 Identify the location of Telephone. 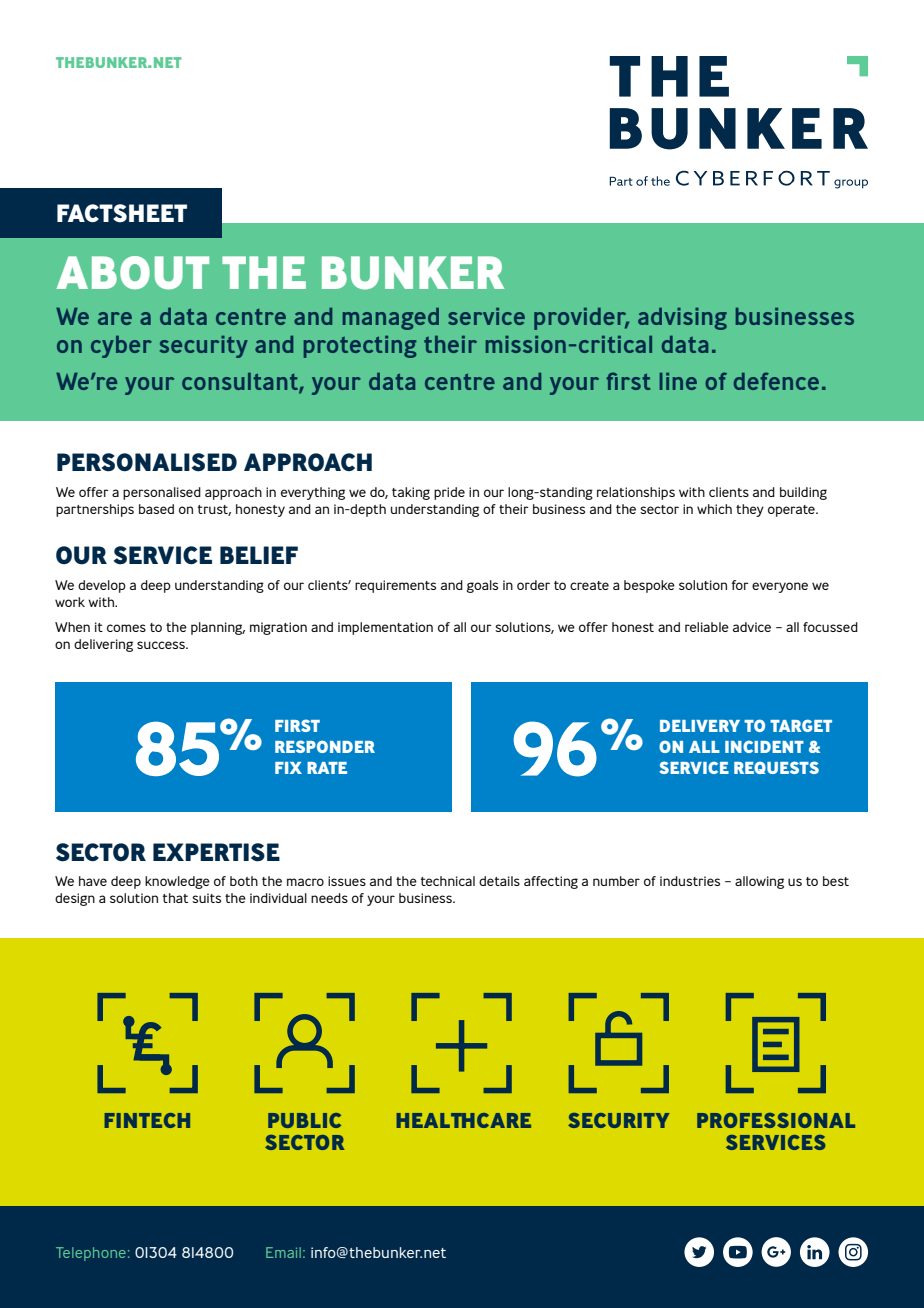
(91, 1254).
